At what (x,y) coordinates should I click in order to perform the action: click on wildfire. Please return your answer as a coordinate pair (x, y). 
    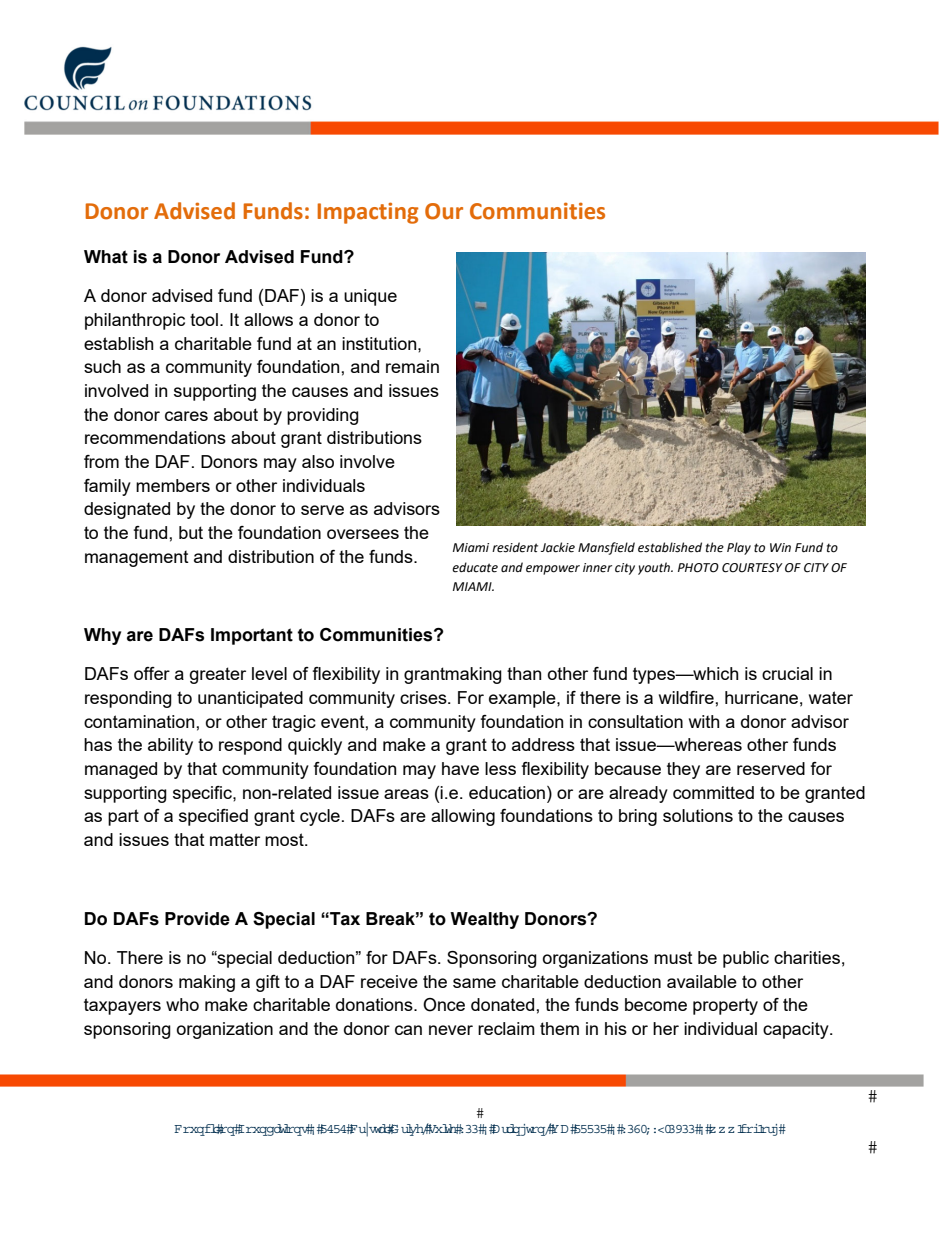
    Looking at the image, I should click on (687, 697).
